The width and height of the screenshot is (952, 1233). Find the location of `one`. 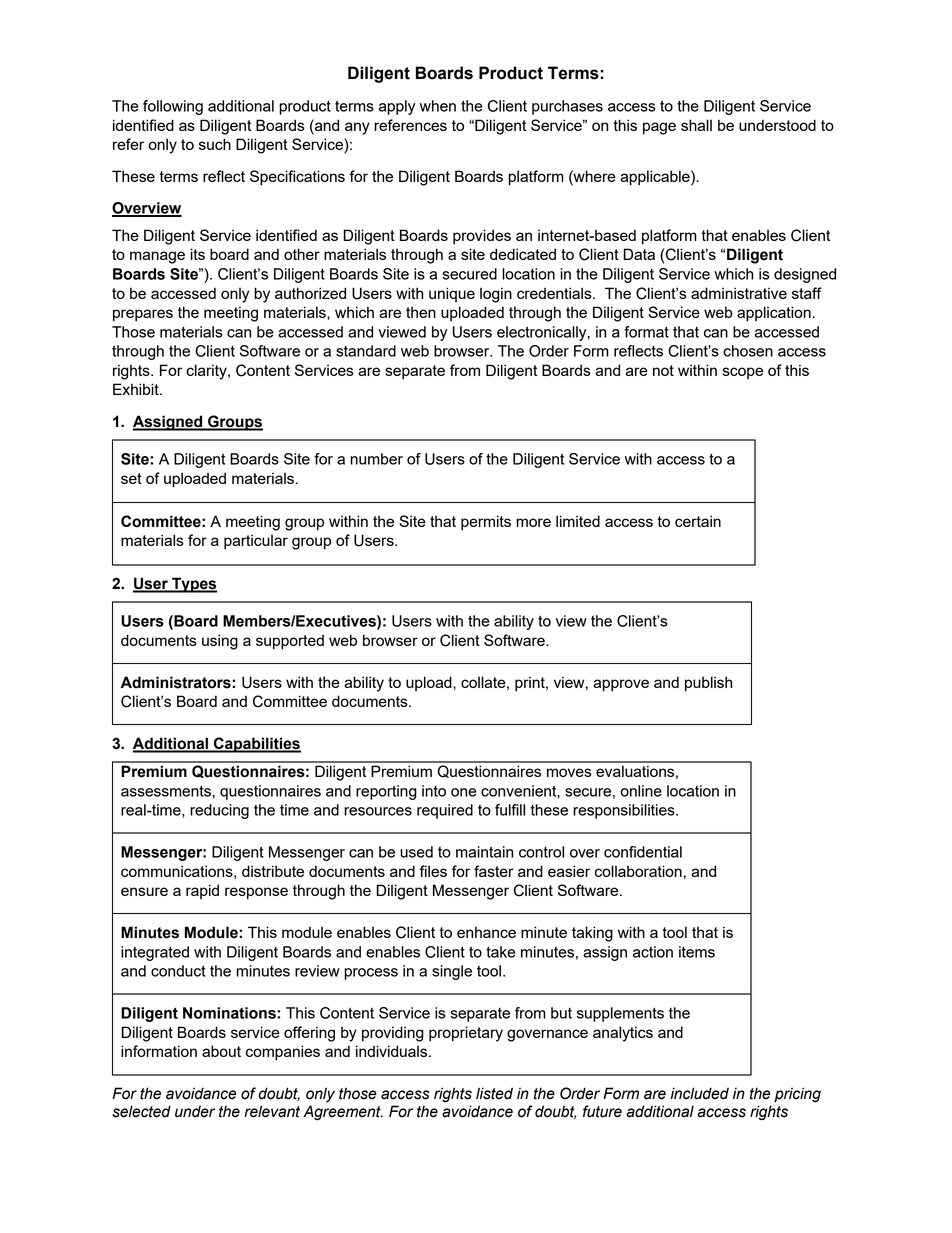

one is located at coordinates (464, 792).
